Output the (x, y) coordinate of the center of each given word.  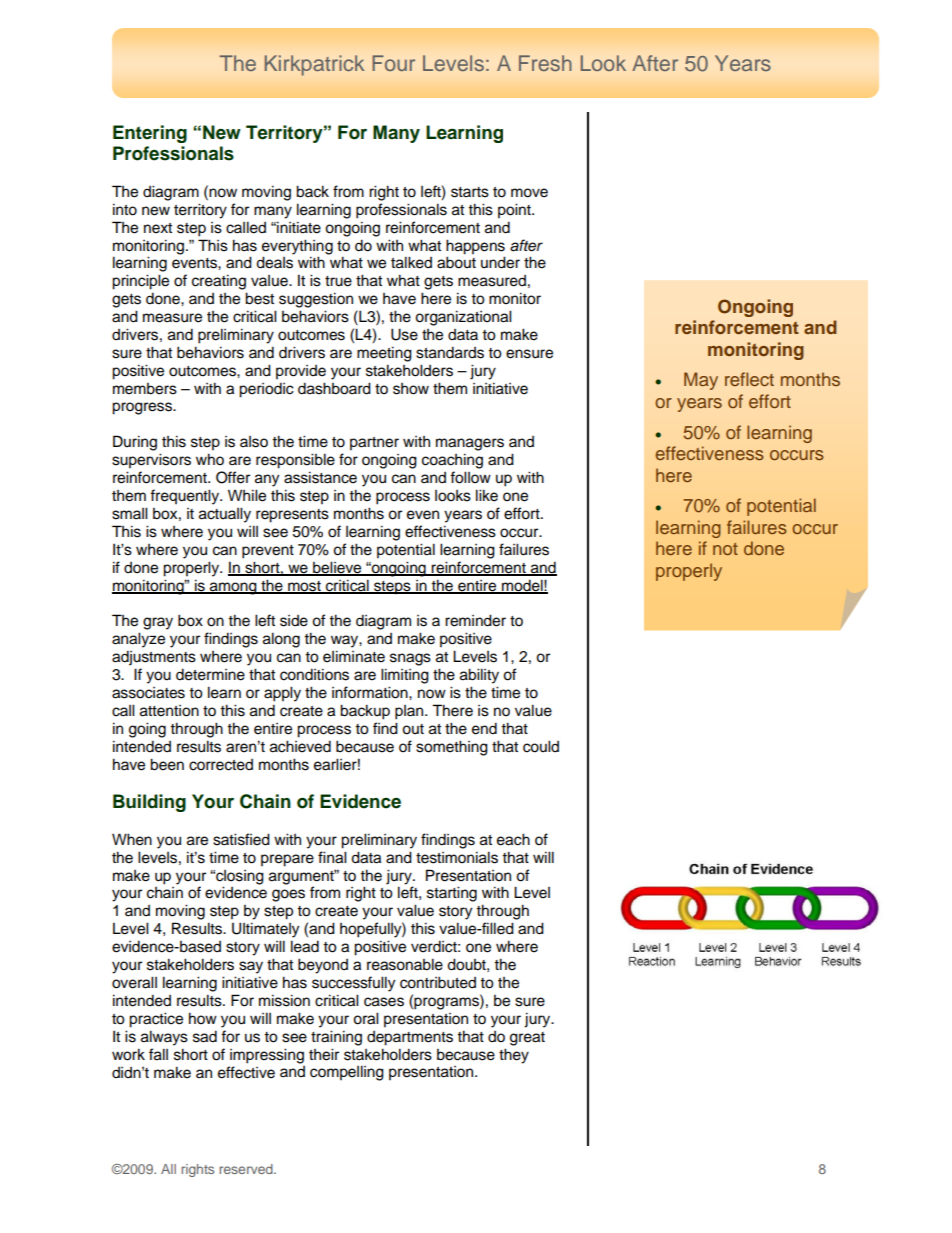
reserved (247, 1169)
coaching (452, 461)
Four (393, 63)
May (701, 381)
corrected (221, 765)
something (452, 748)
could (541, 746)
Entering (150, 134)
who (210, 459)
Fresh (545, 63)
